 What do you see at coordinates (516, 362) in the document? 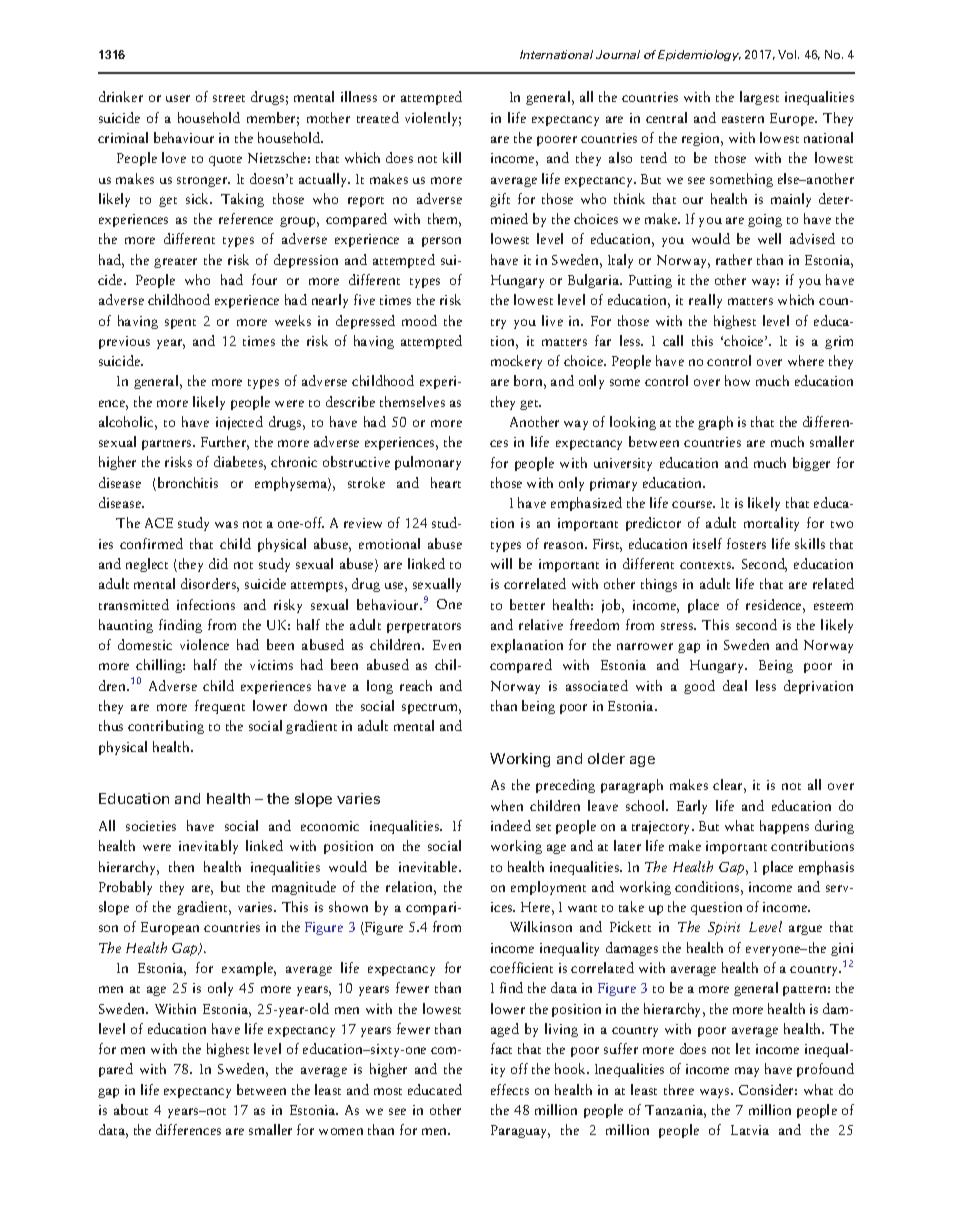
I see `mockery` at bounding box center [516, 362].
